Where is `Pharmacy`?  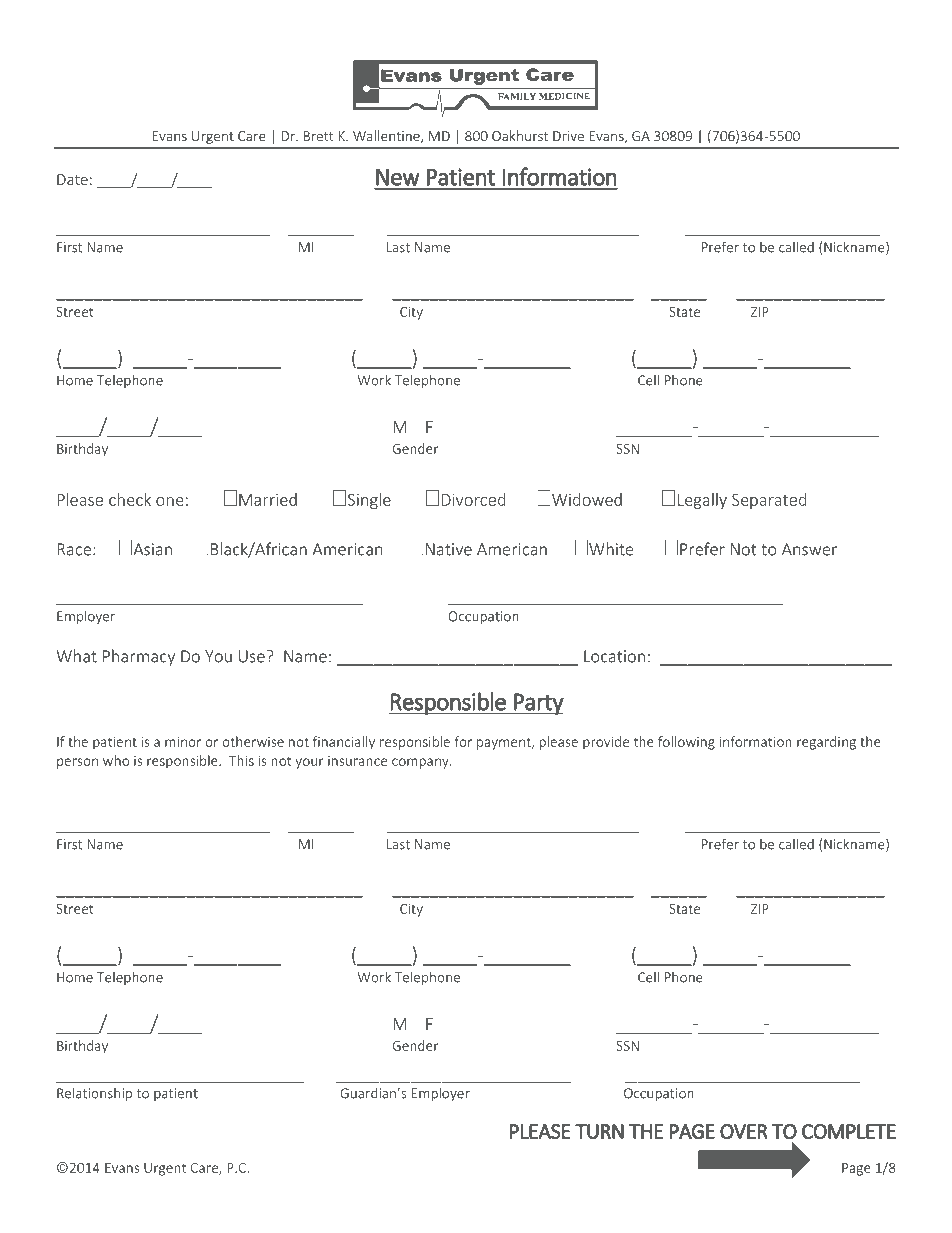 Pharmacy is located at coordinates (139, 657).
